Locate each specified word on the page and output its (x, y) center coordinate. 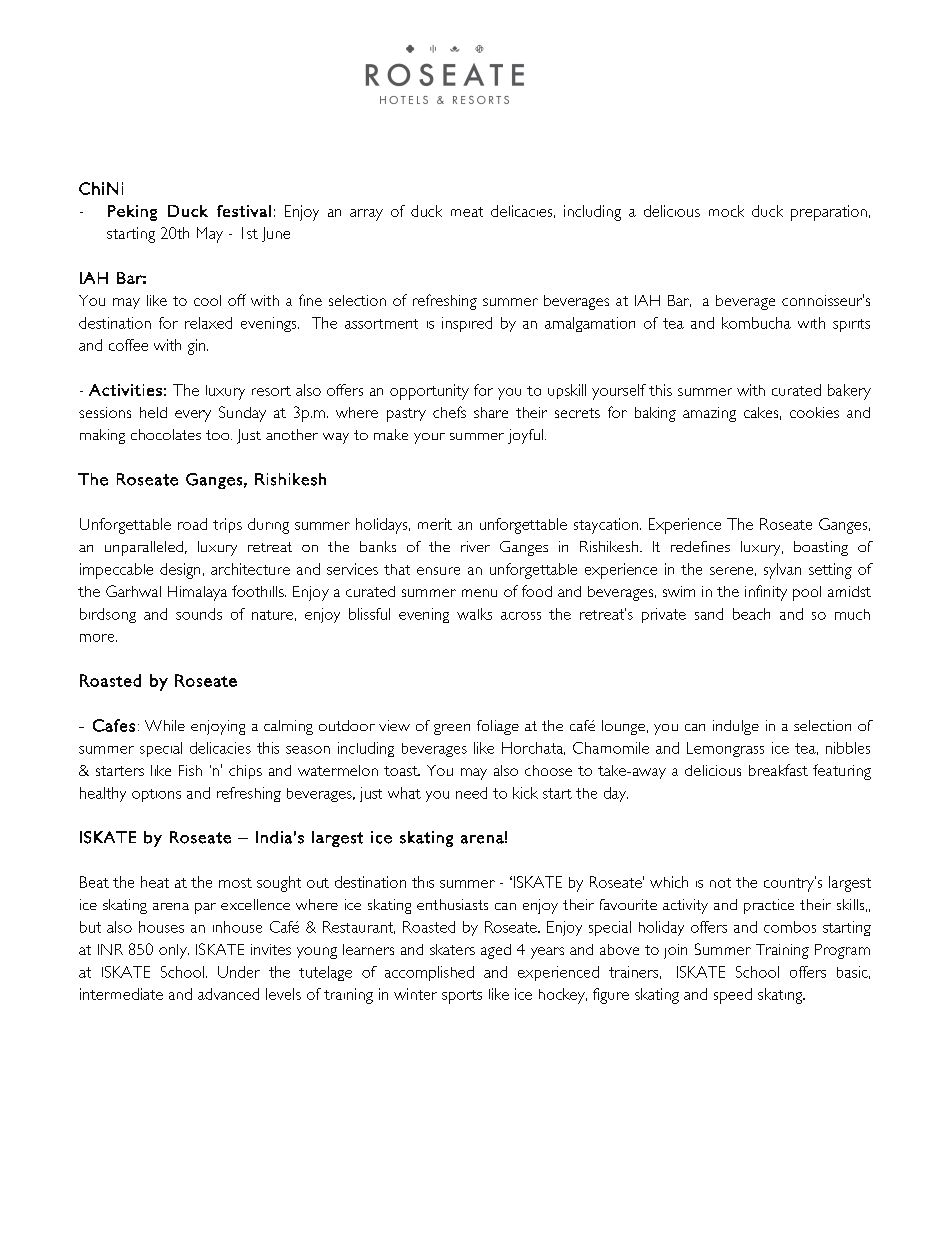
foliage (498, 727)
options (156, 795)
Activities (125, 390)
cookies (814, 412)
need (471, 793)
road (192, 524)
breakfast (778, 770)
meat (467, 212)
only (174, 951)
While (165, 725)
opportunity (429, 392)
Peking (132, 213)
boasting (821, 548)
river (475, 546)
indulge (736, 727)
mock (726, 211)
